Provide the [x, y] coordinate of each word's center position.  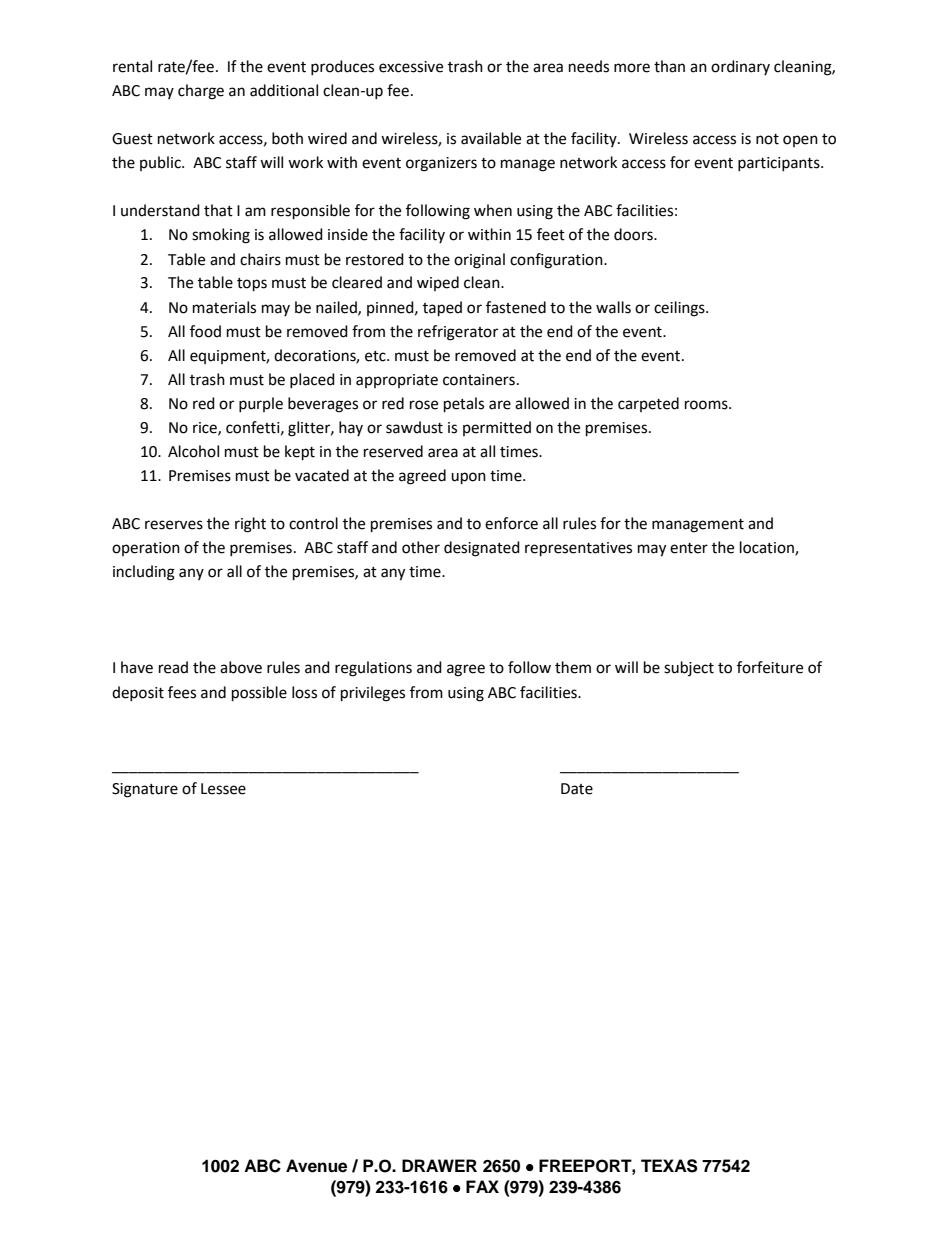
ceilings [680, 309]
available [491, 138]
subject [689, 668]
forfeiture [770, 667]
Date [577, 789]
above [241, 667]
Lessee [223, 789]
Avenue [316, 1166]
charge [201, 92]
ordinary [740, 67]
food [205, 331]
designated [482, 549]
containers [479, 380]
